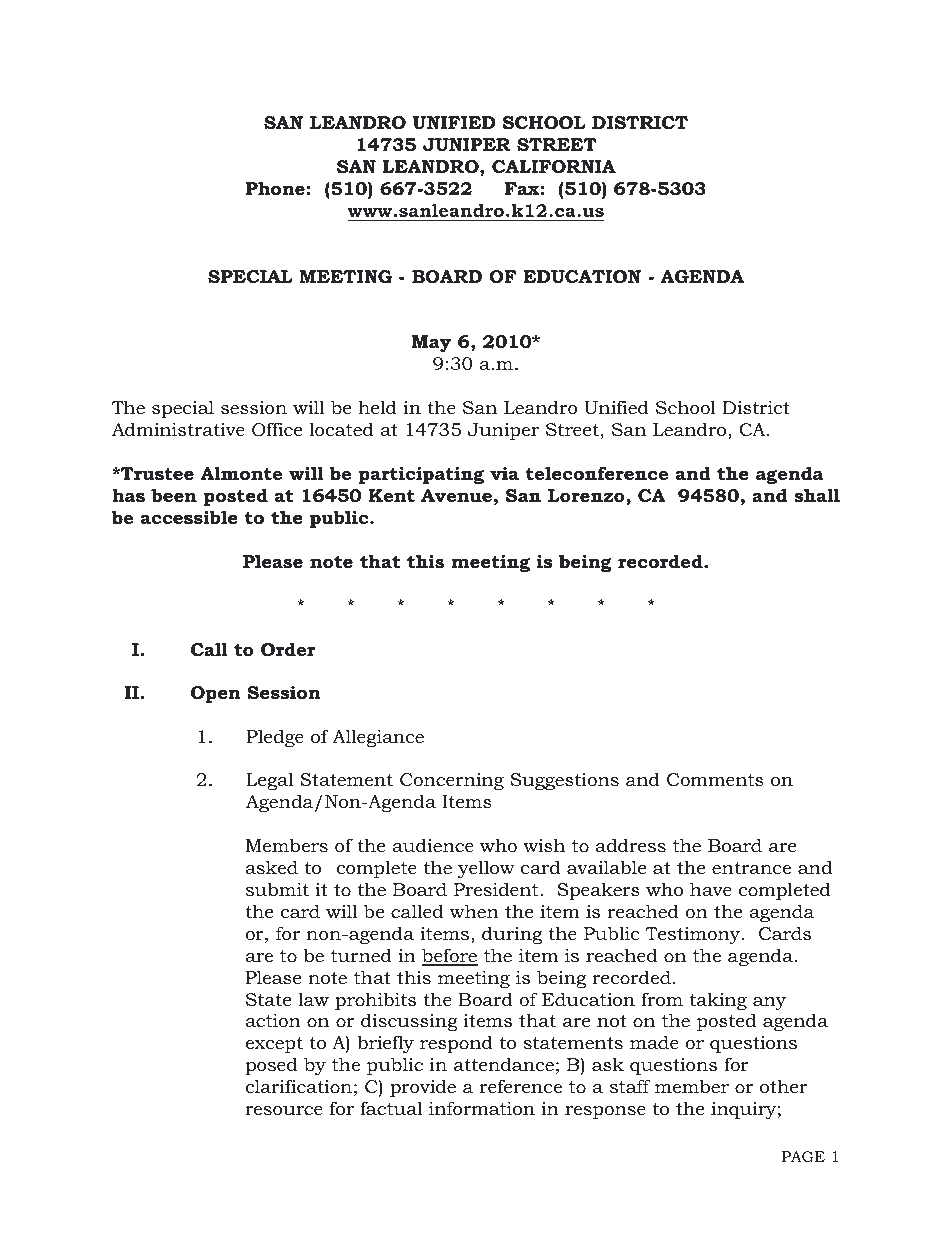  I want to click on accessible, so click(189, 517).
